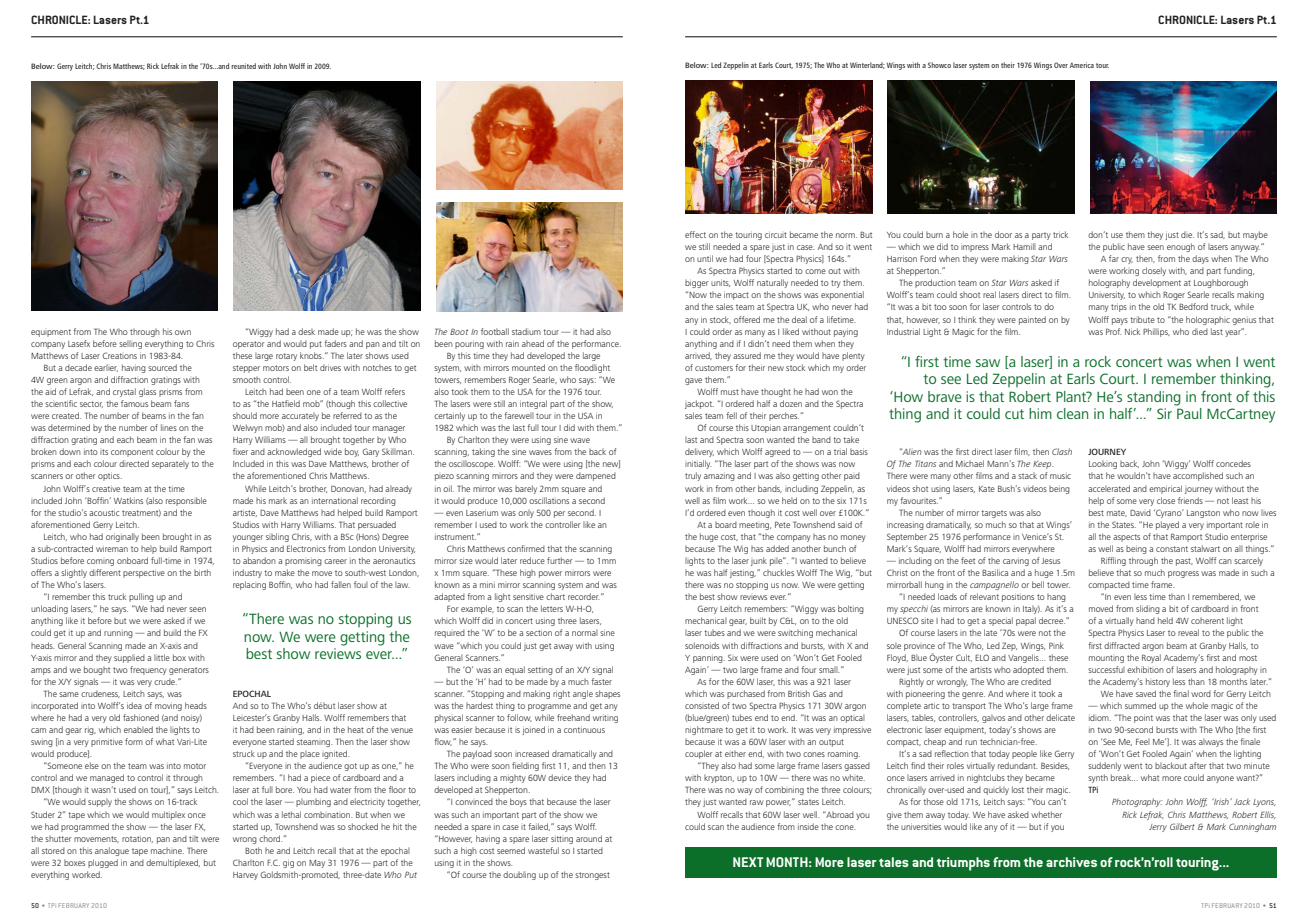 This document has width=1308, height=924. Describe the element at coordinates (693, 476) in the document. I see `truly` at that location.
